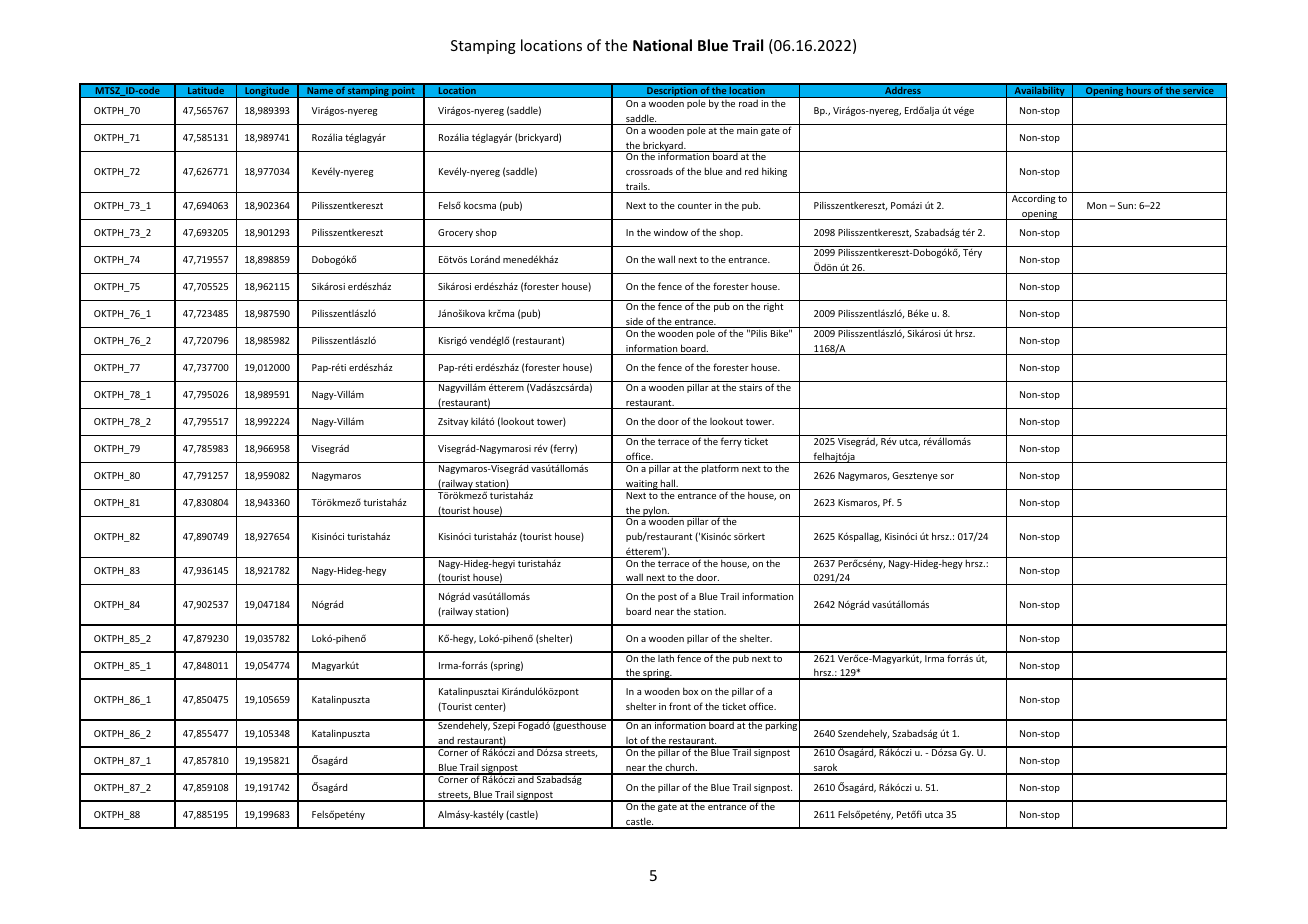 This screenshot has width=1308, height=924. I want to click on waiting, so click(642, 485).
